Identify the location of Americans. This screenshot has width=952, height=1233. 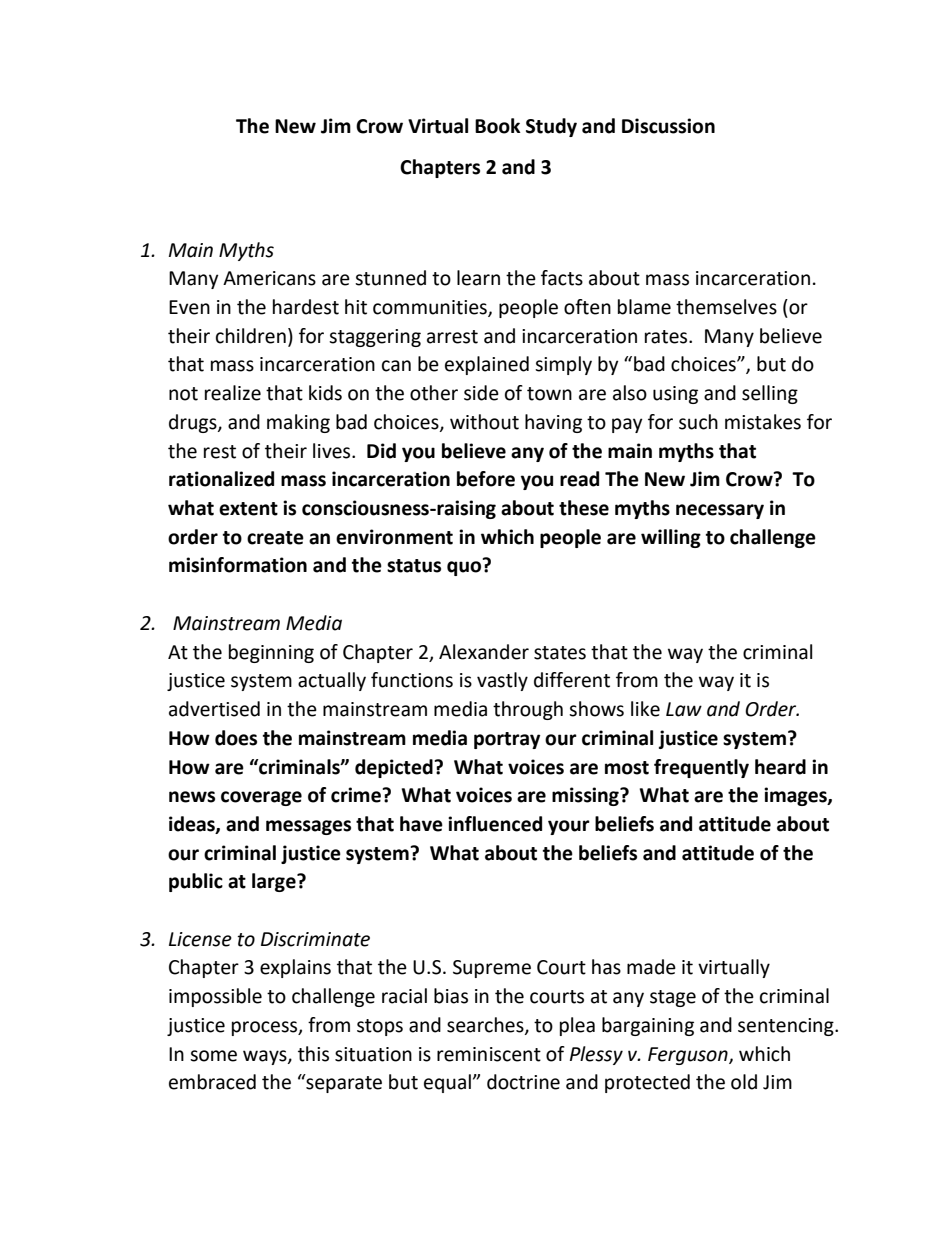
(269, 278).
